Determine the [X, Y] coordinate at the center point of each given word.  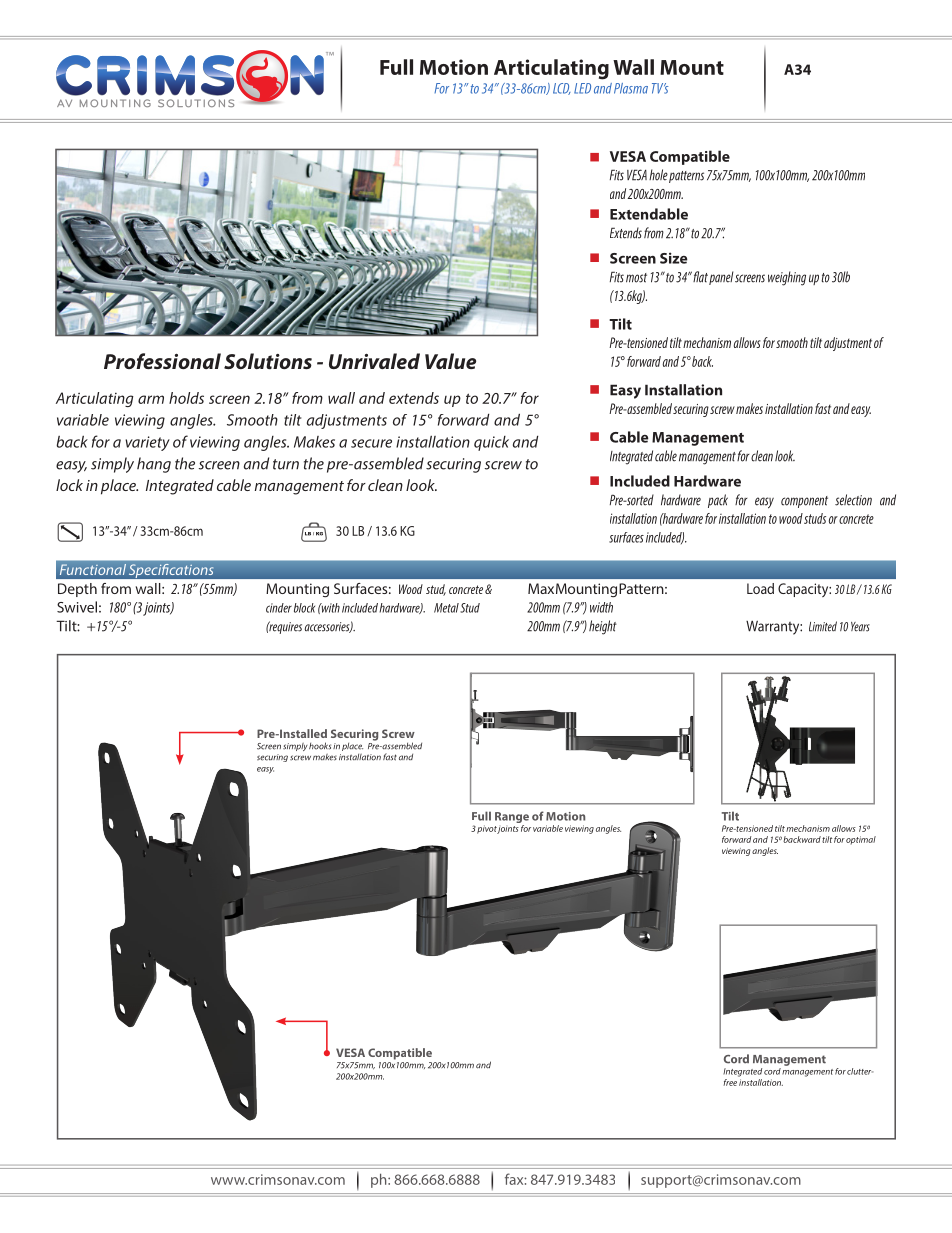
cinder [279, 608]
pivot [487, 829]
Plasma [631, 88]
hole [658, 175]
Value [450, 361]
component [804, 502]
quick [491, 443]
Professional [162, 361]
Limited [823, 626]
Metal [446, 608]
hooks [320, 746]
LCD [562, 89]
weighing [787, 278]
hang [154, 465]
